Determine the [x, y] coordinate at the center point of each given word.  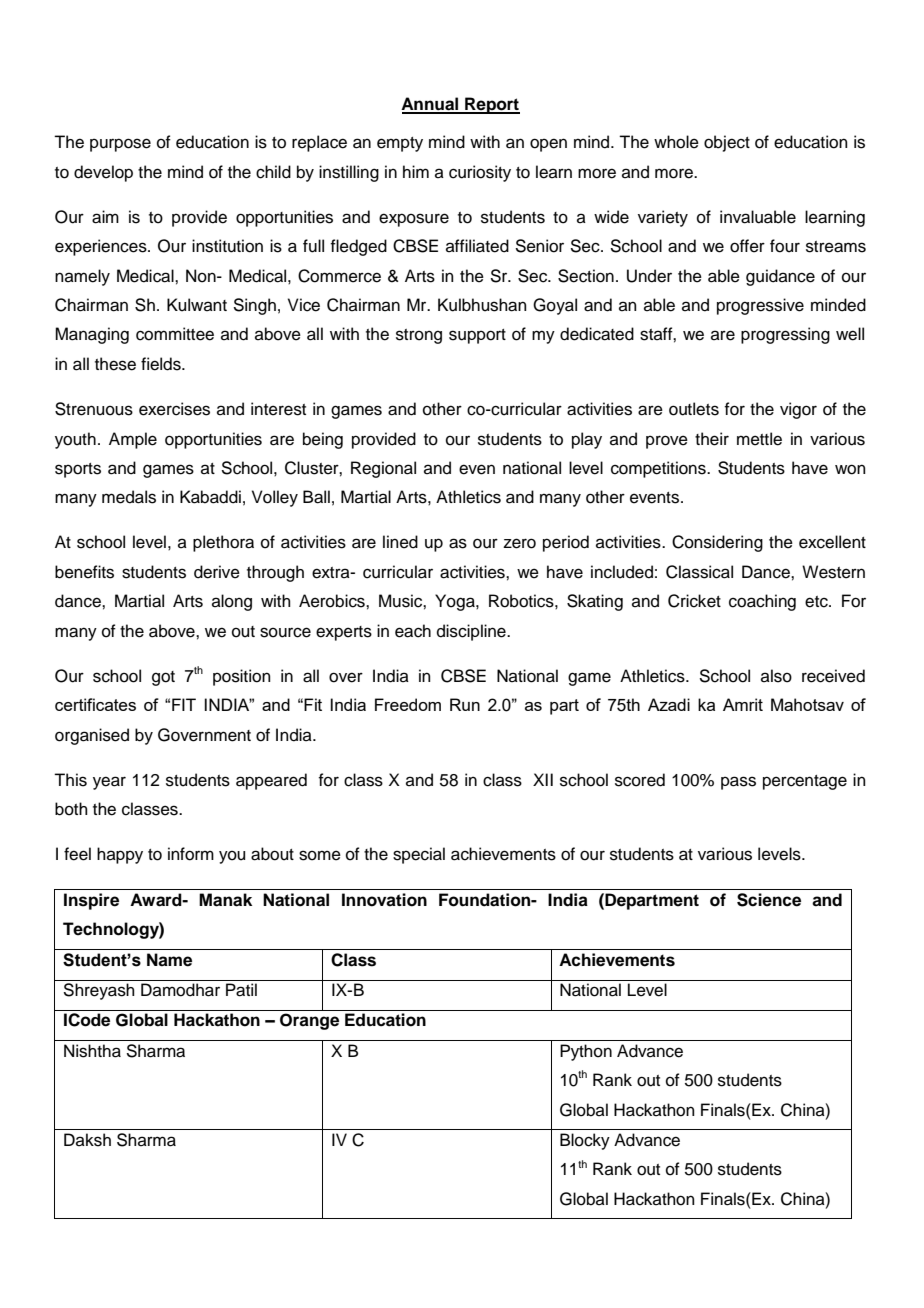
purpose [120, 145]
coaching [762, 602]
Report [491, 105]
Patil [241, 990]
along [232, 602]
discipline [472, 632]
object [727, 143]
